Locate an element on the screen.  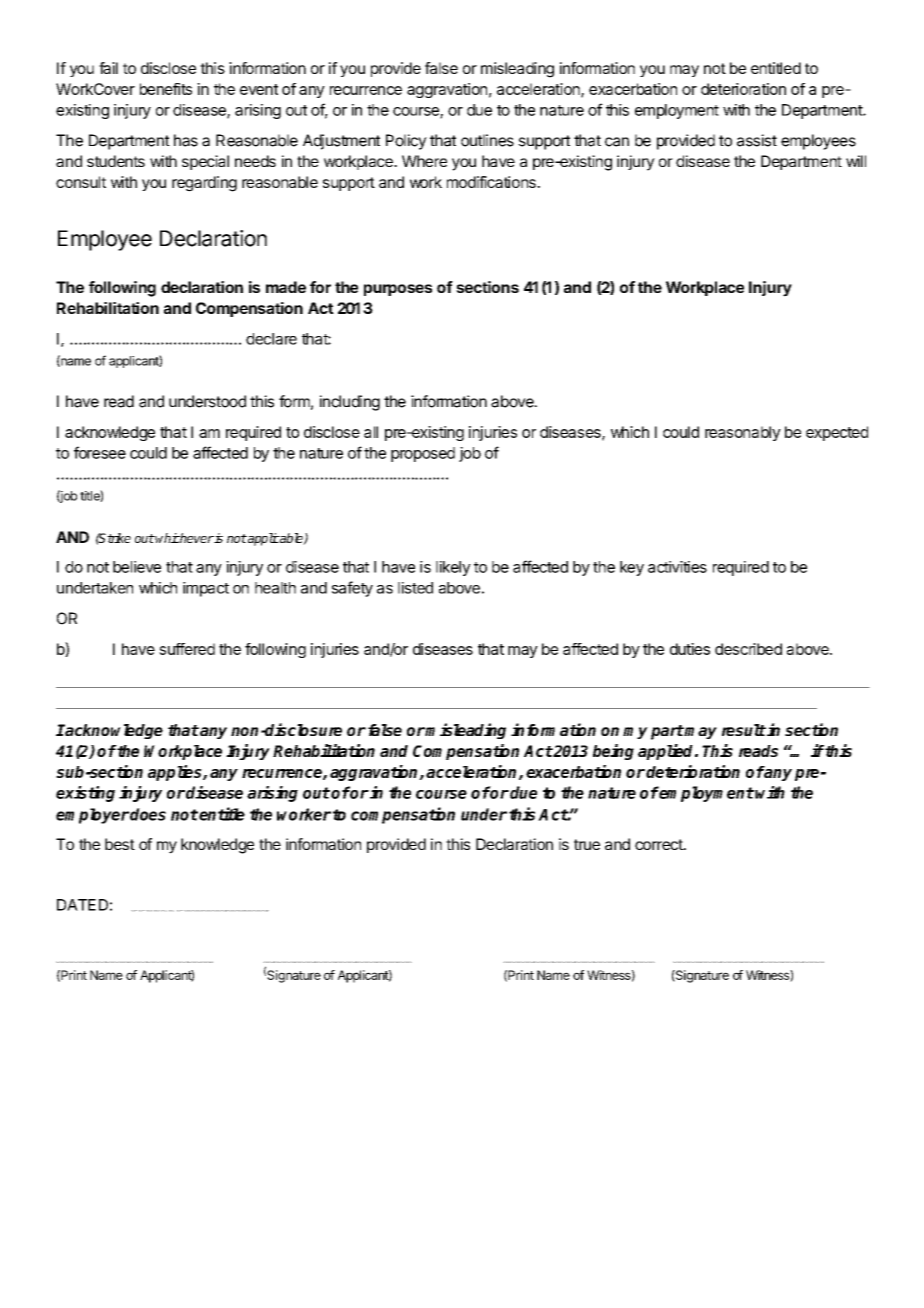
purposes is located at coordinates (398, 290).
